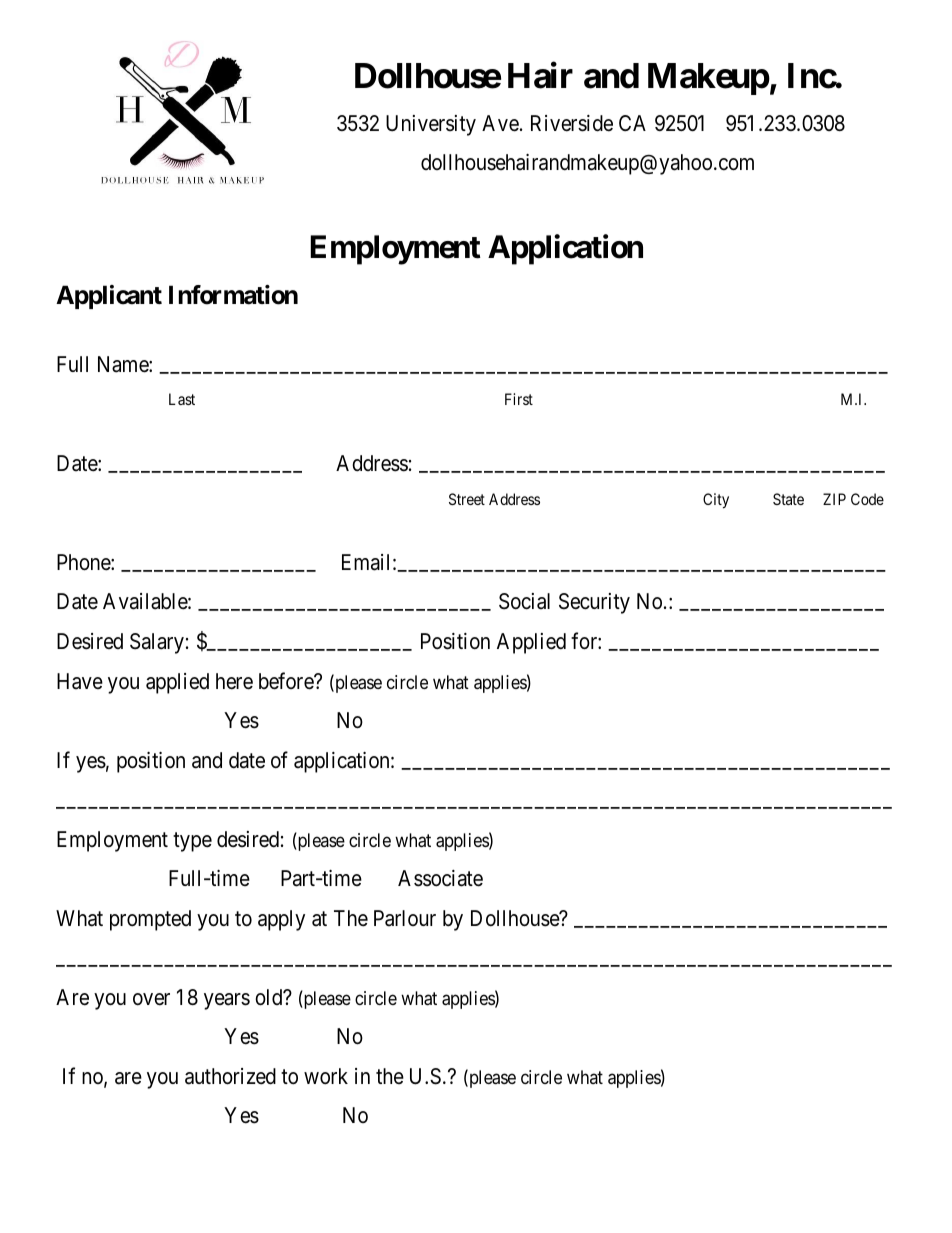 Image resolution: width=952 pixels, height=1233 pixels. What do you see at coordinates (233, 295) in the image?
I see `Information` at bounding box center [233, 295].
